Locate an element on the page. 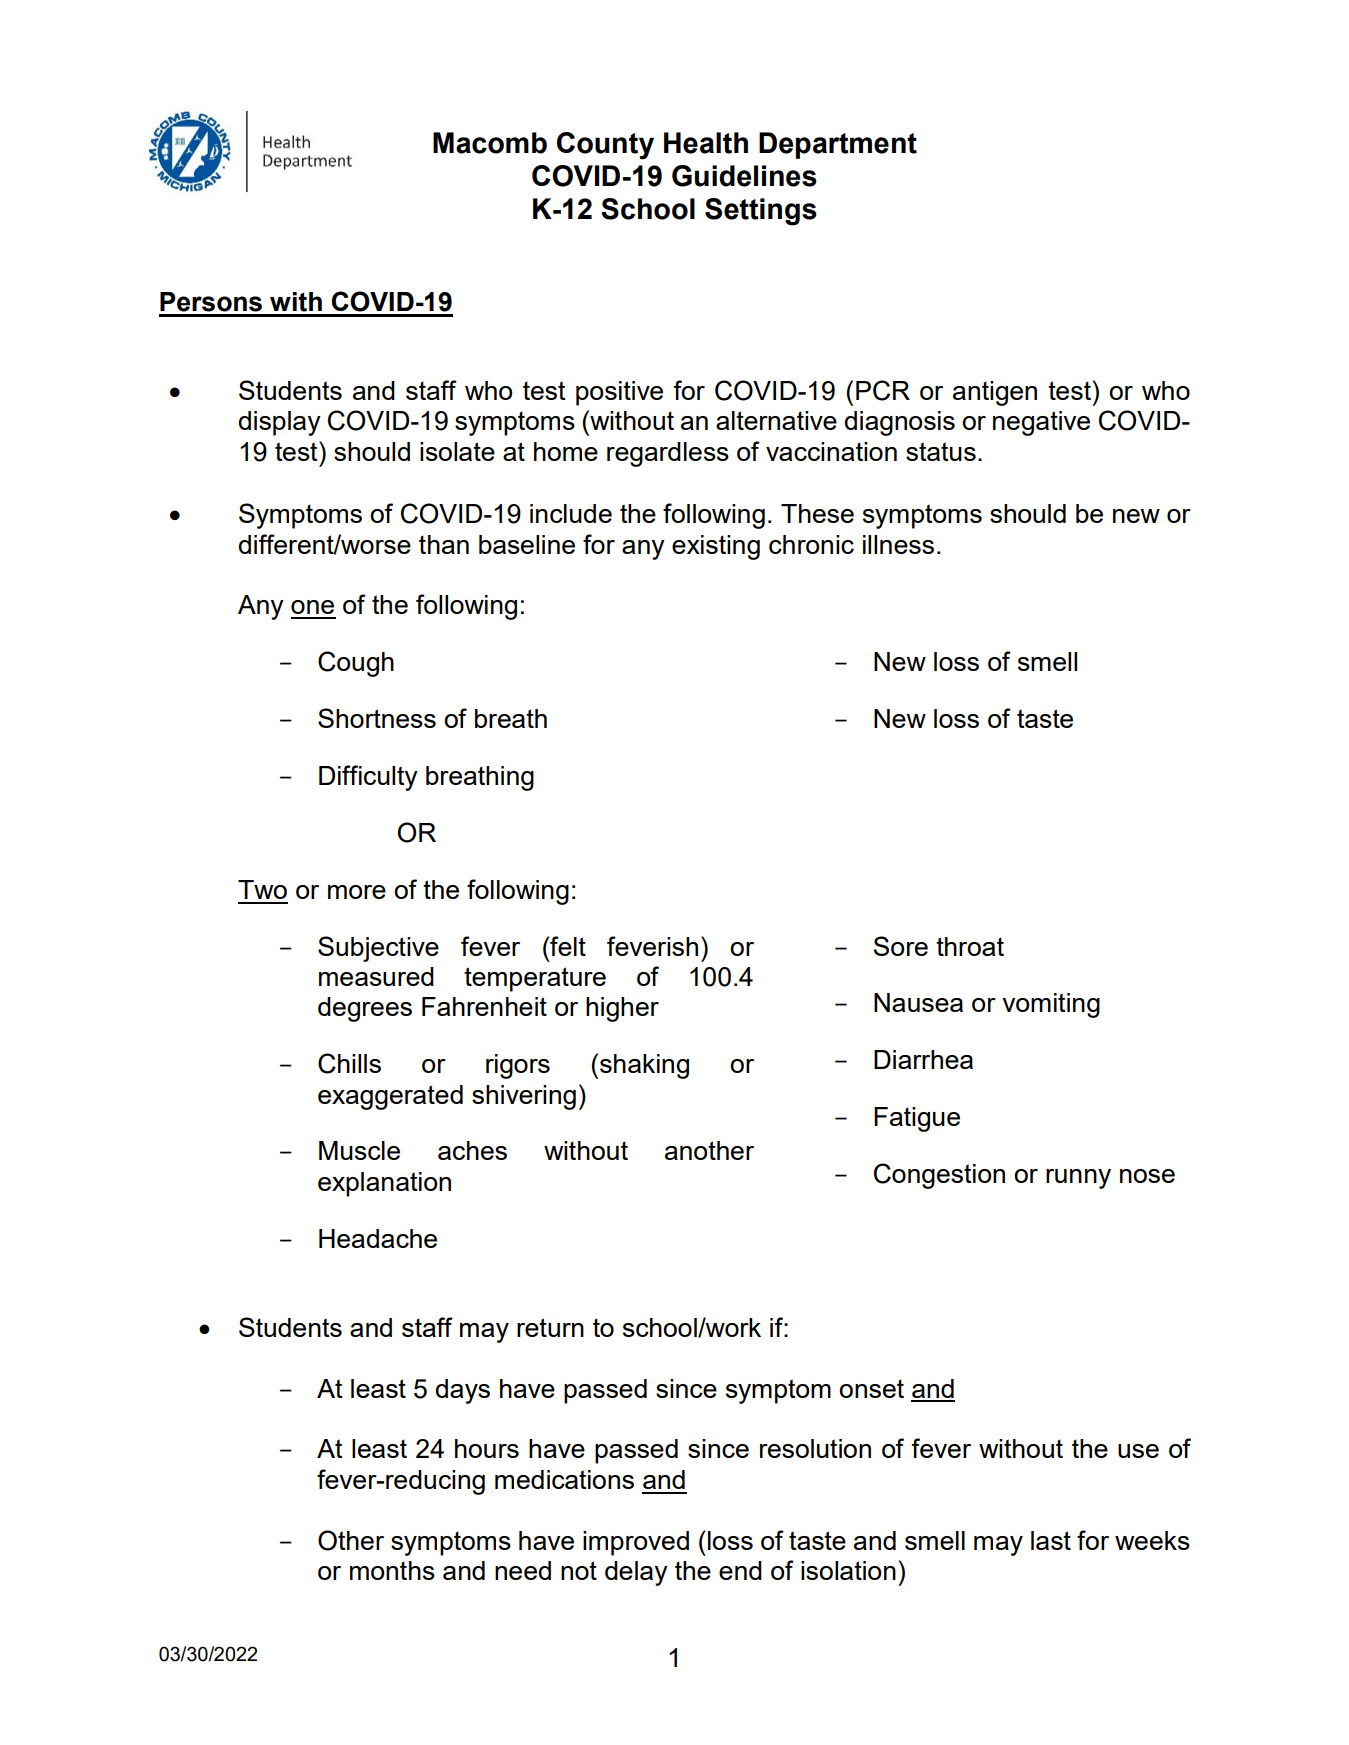  vomiting is located at coordinates (1051, 1005).
